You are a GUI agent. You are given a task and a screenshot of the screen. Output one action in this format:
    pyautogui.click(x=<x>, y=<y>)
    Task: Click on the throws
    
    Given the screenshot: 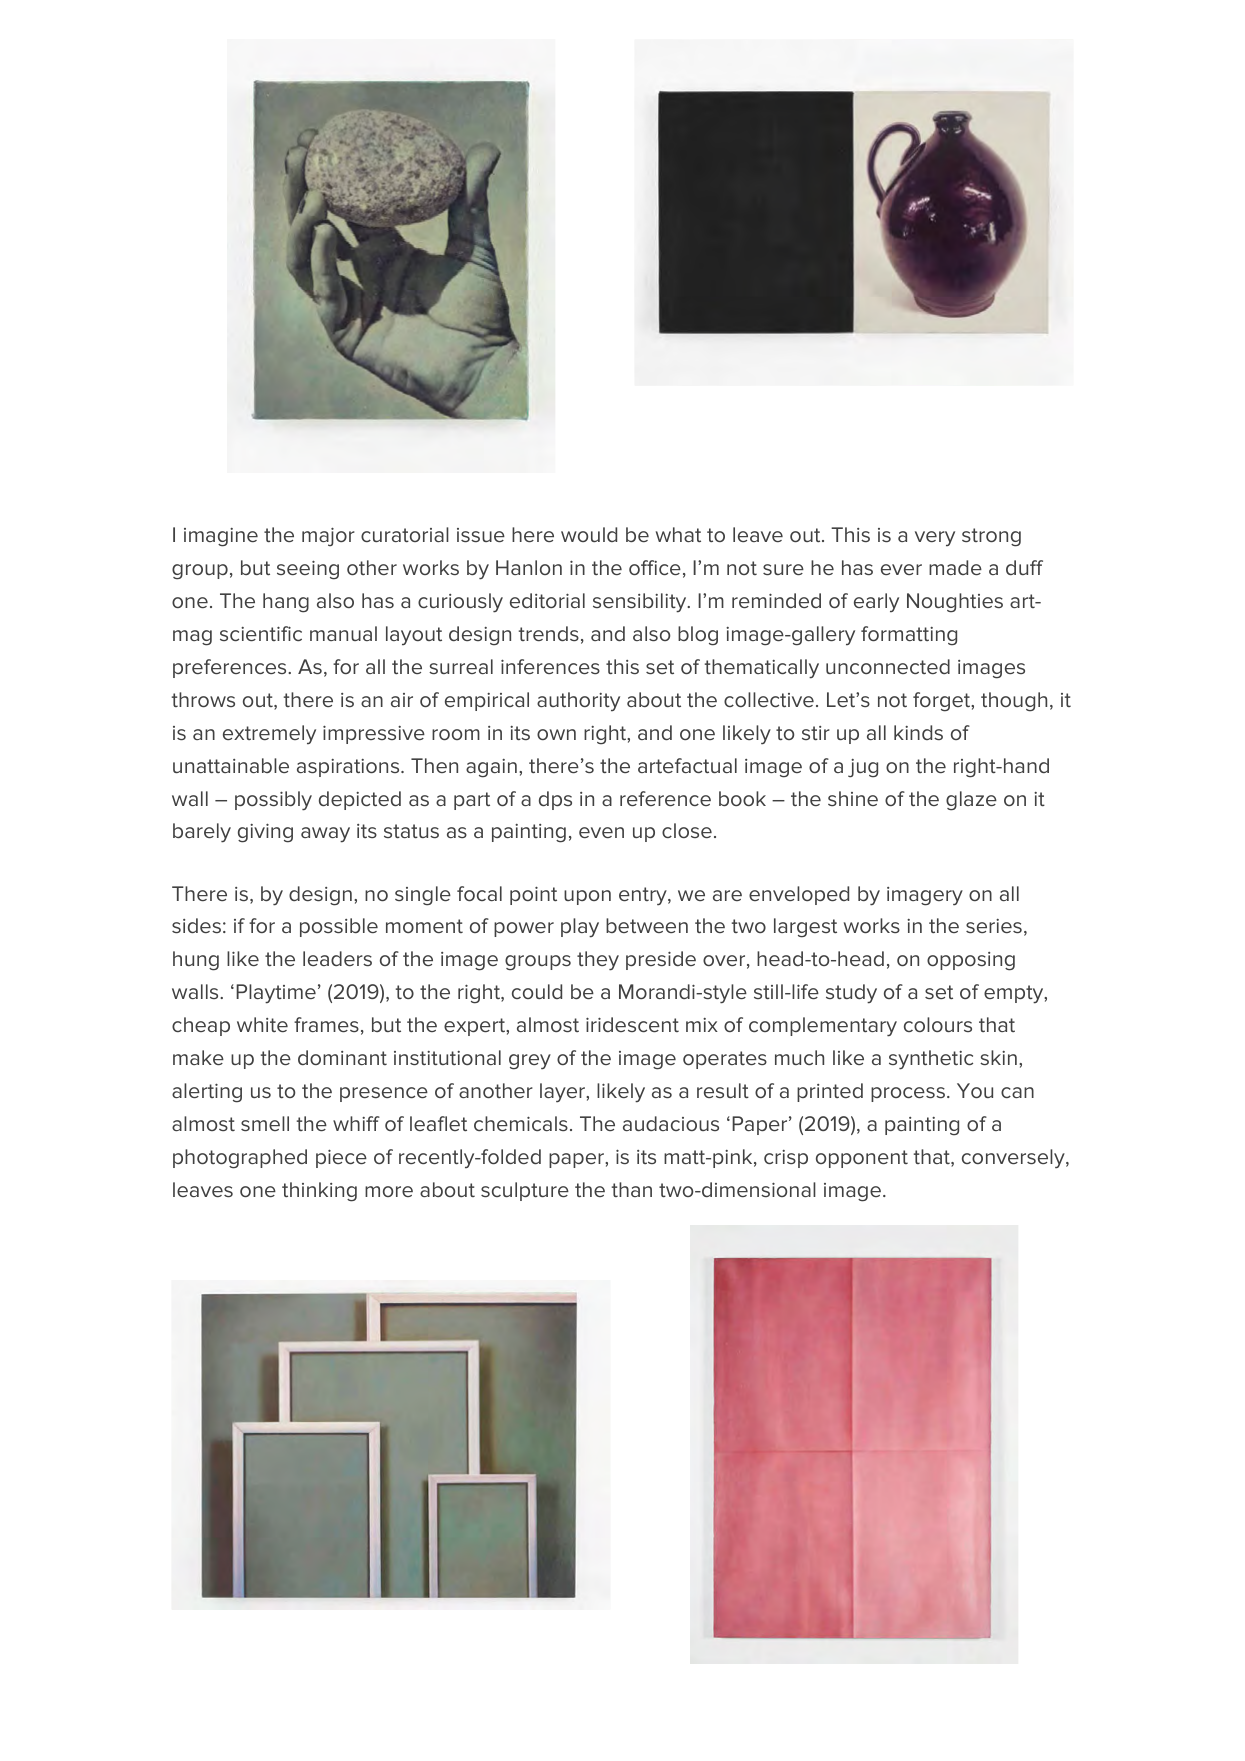 What is the action you would take?
    pyautogui.click(x=203, y=699)
